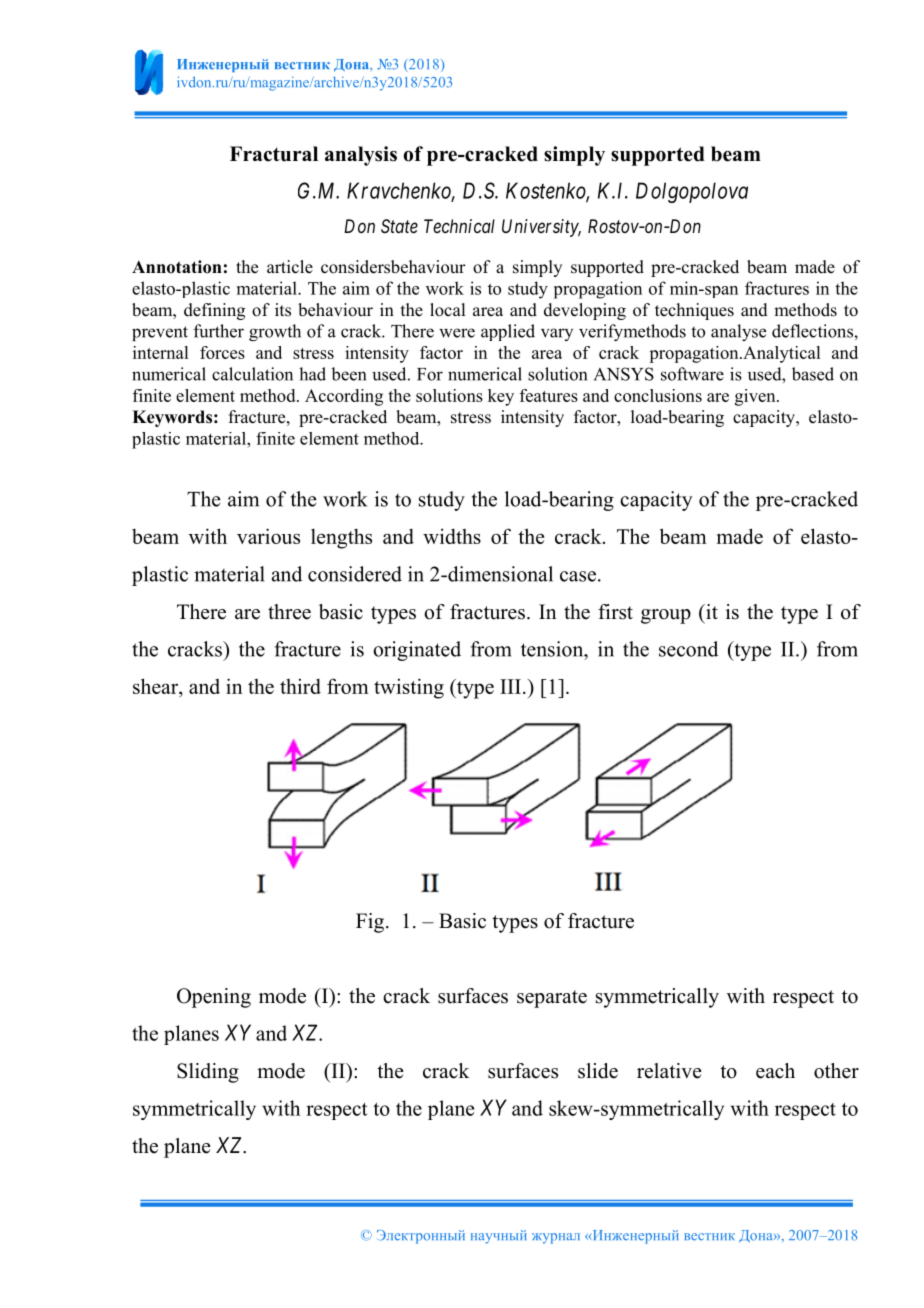 This screenshot has height=1308, width=924. What do you see at coordinates (208, 1073) in the screenshot?
I see `Sliding` at bounding box center [208, 1073].
